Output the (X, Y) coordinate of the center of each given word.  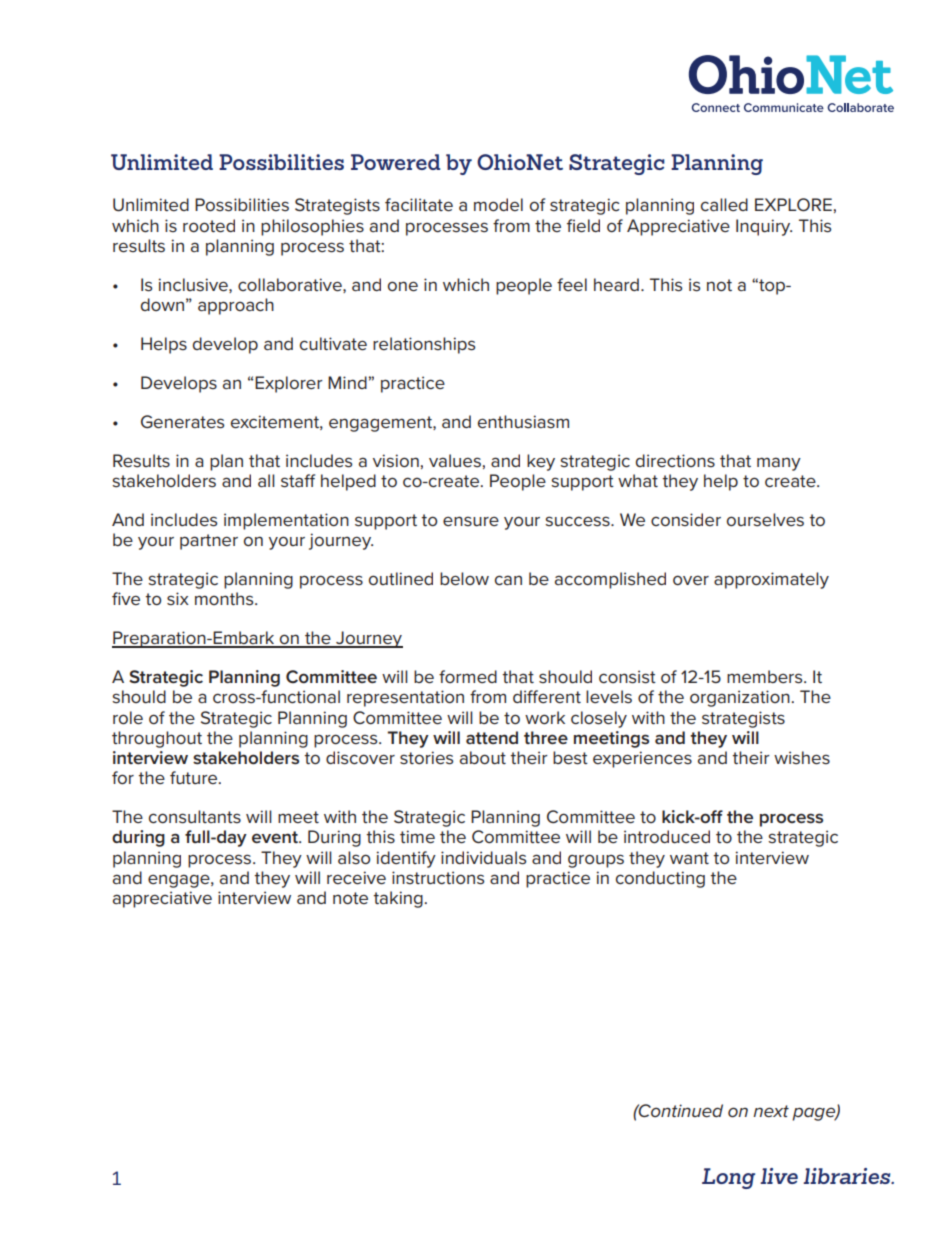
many (779, 464)
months (225, 599)
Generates (182, 422)
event (276, 837)
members (766, 677)
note (350, 898)
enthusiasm (523, 422)
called (724, 204)
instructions (438, 878)
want (689, 858)
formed (468, 676)
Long (728, 1178)
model (498, 204)
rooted (209, 226)
